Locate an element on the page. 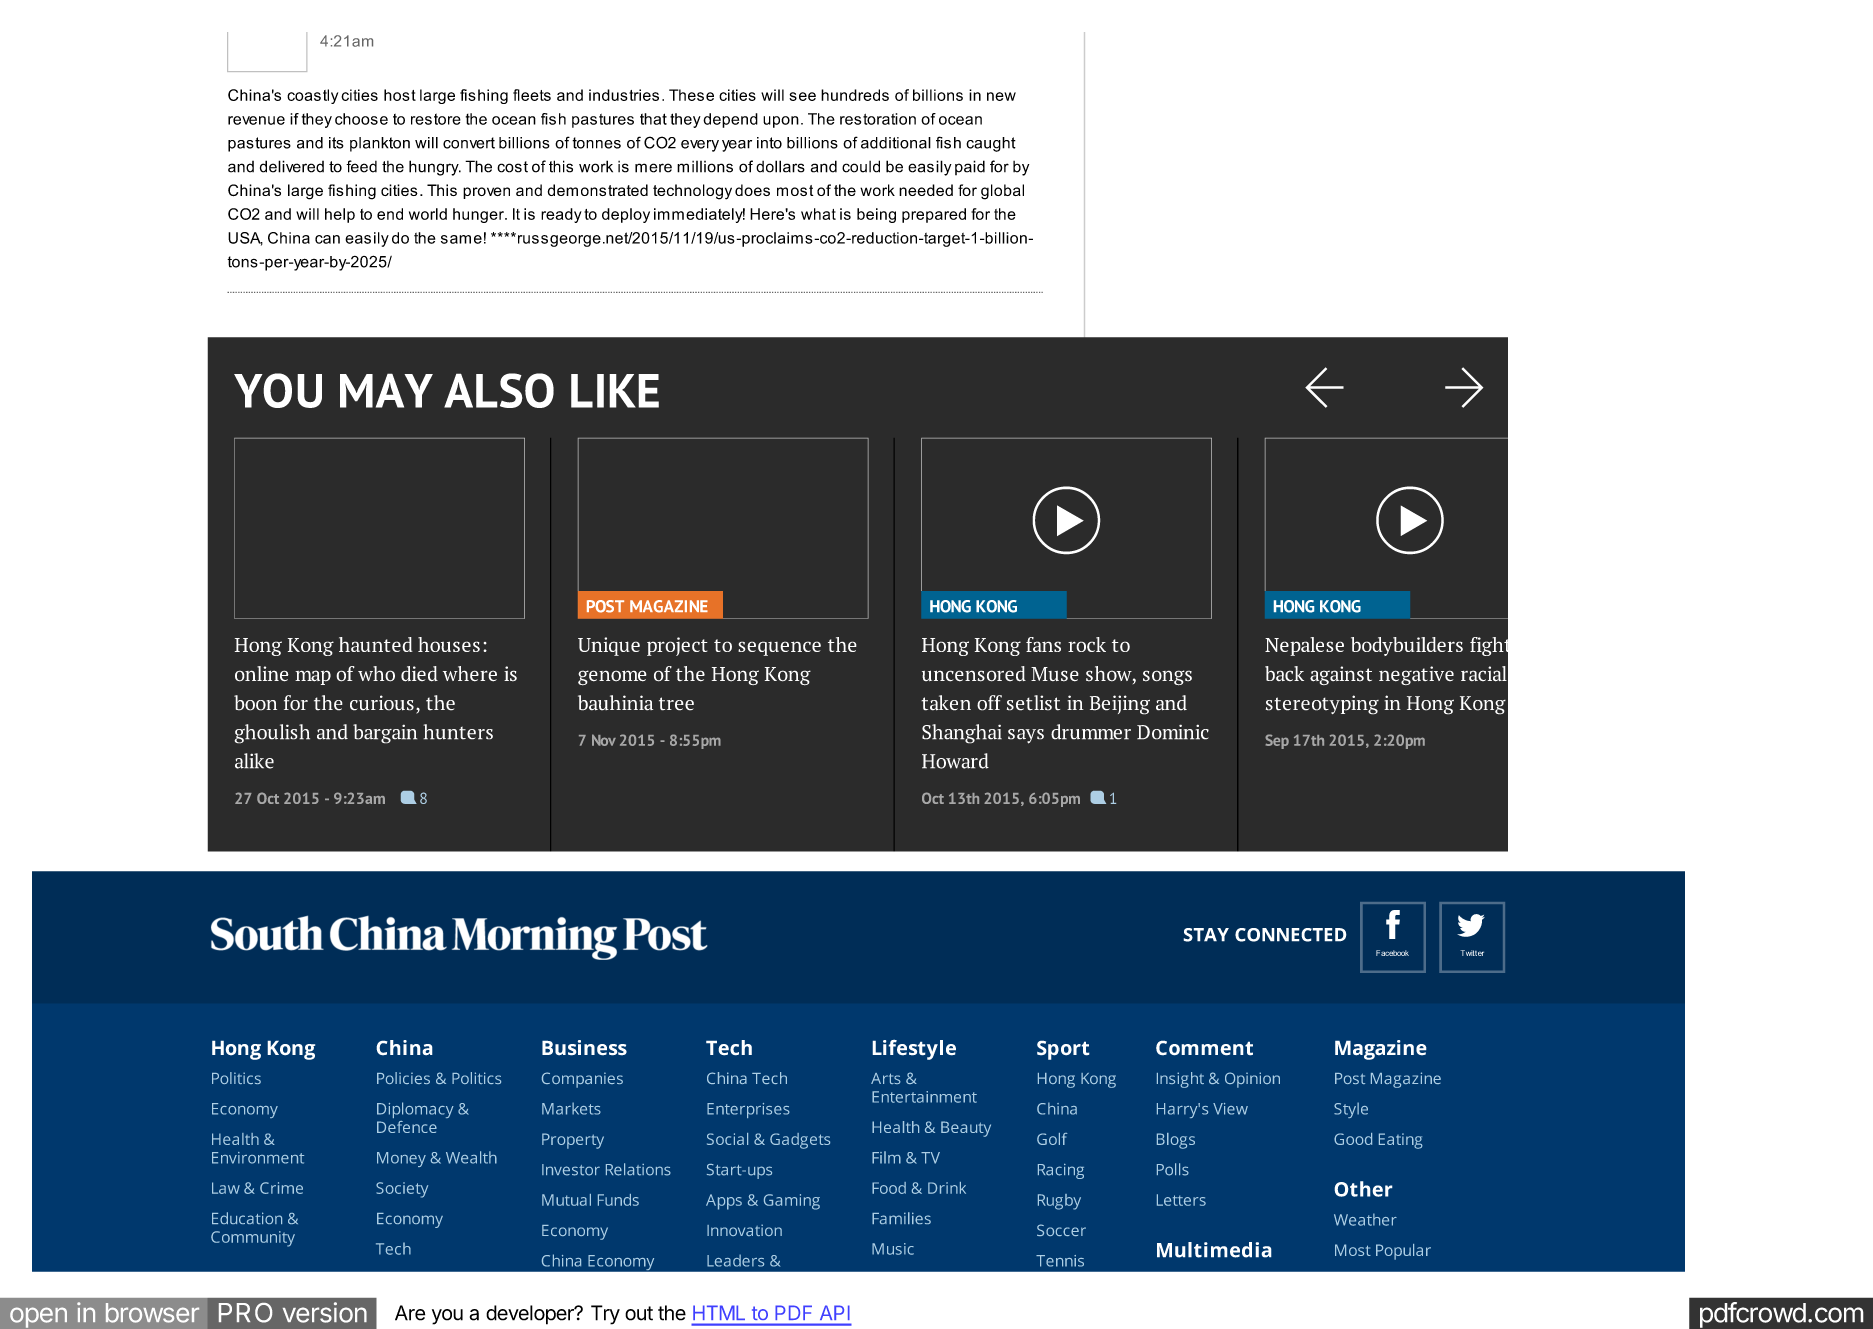 The image size is (1873, 1329). upon is located at coordinates (781, 122).
